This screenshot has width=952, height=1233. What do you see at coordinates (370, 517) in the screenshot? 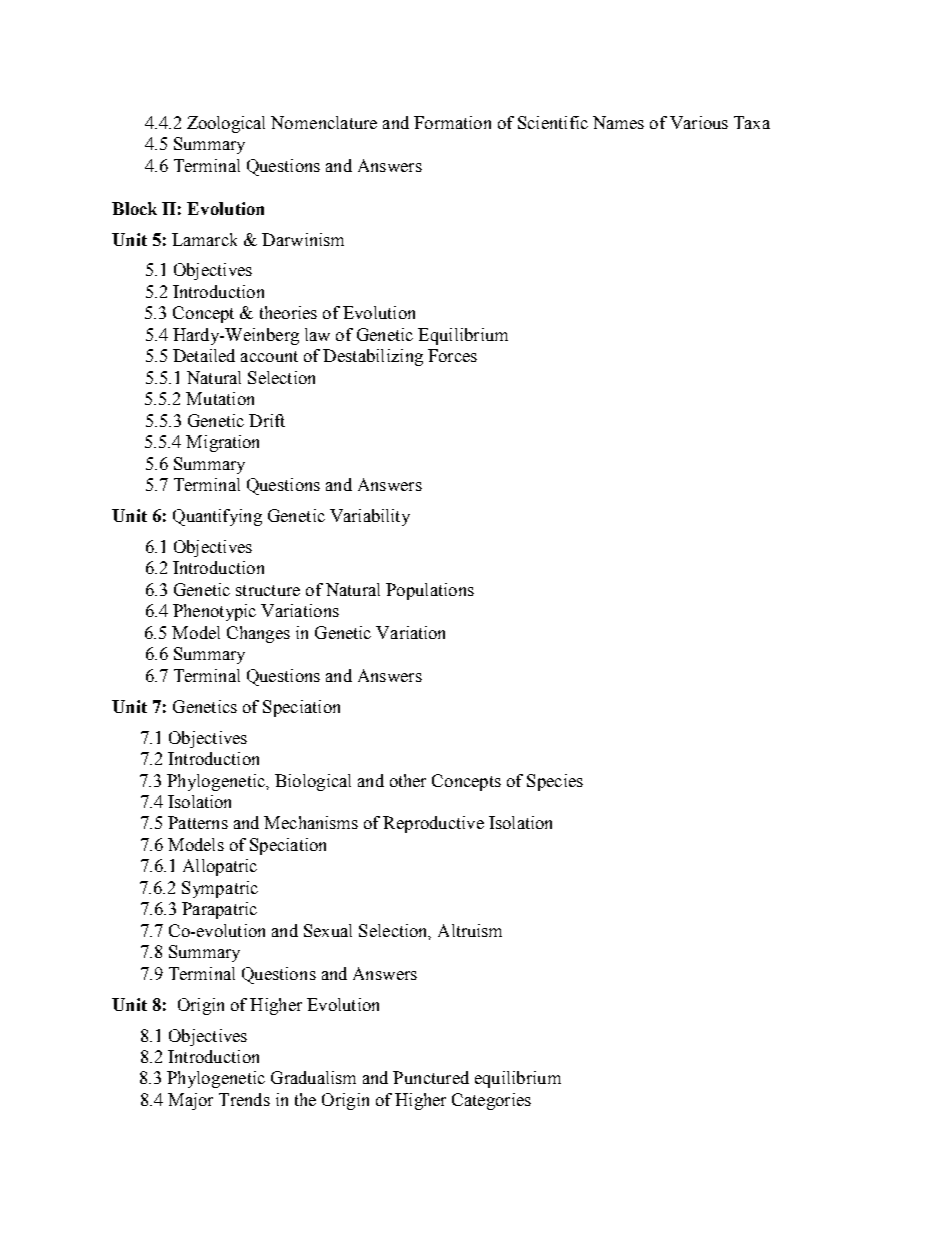
I see `Variability` at bounding box center [370, 517].
